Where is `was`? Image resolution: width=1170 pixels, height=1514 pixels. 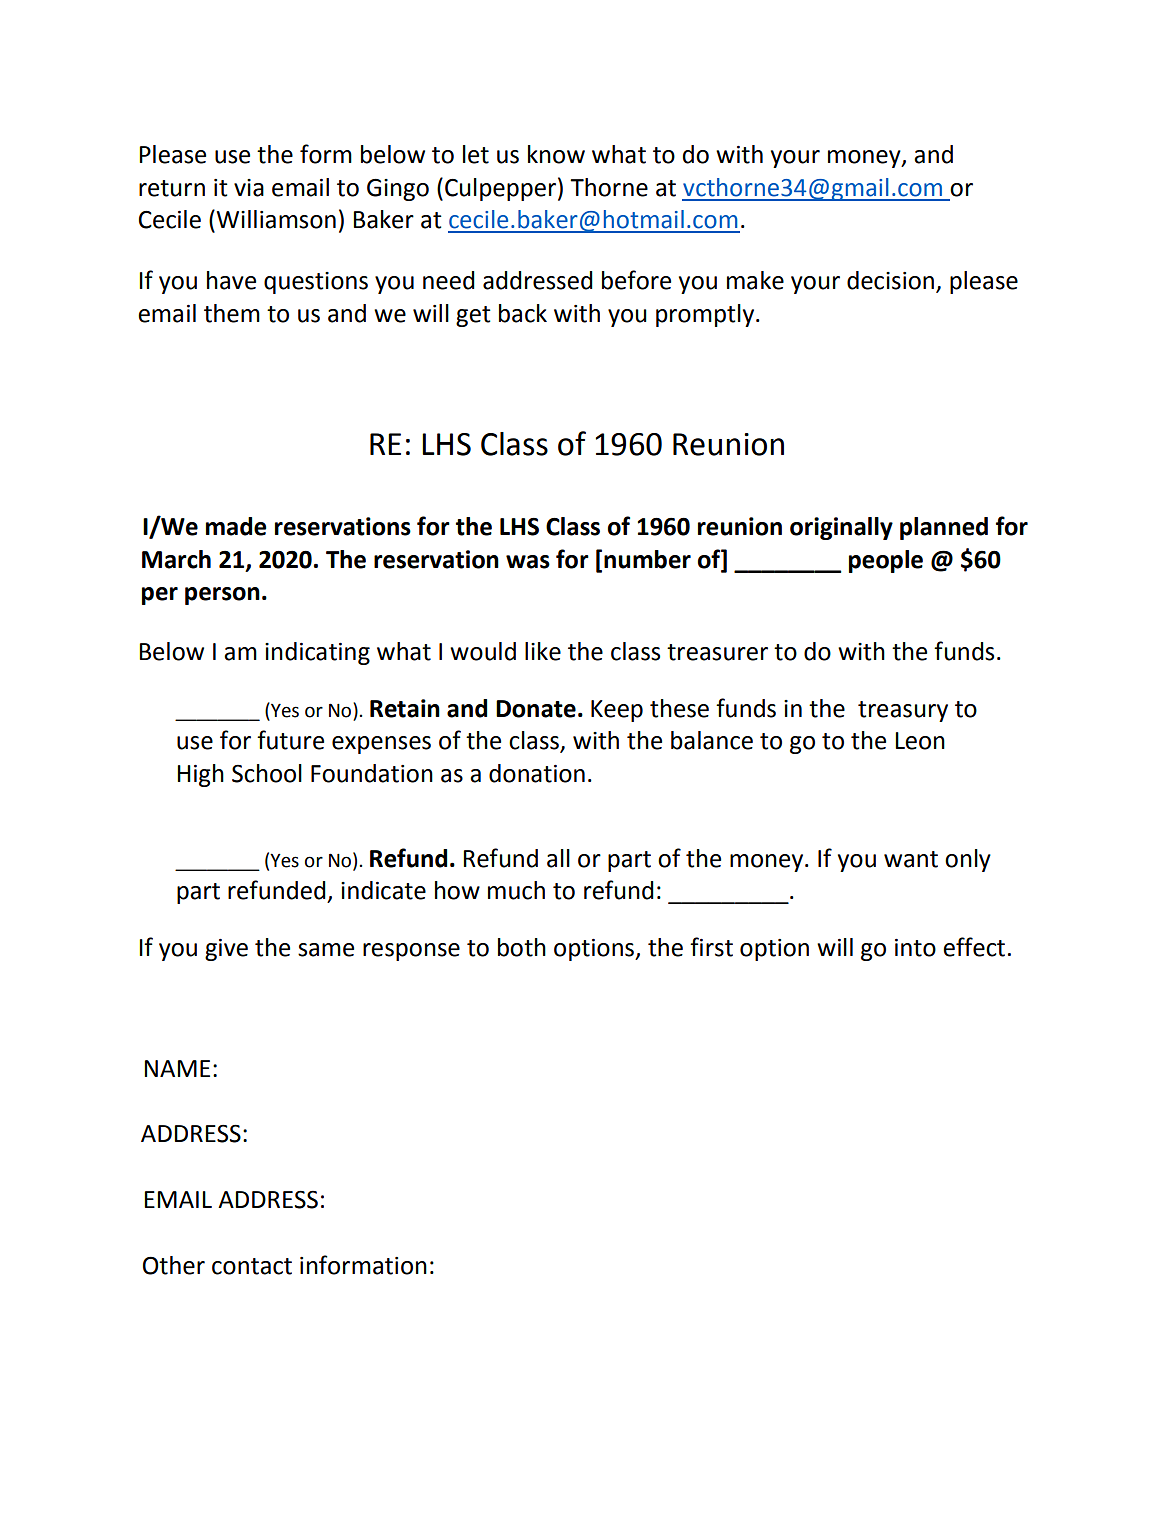
was is located at coordinates (528, 562).
